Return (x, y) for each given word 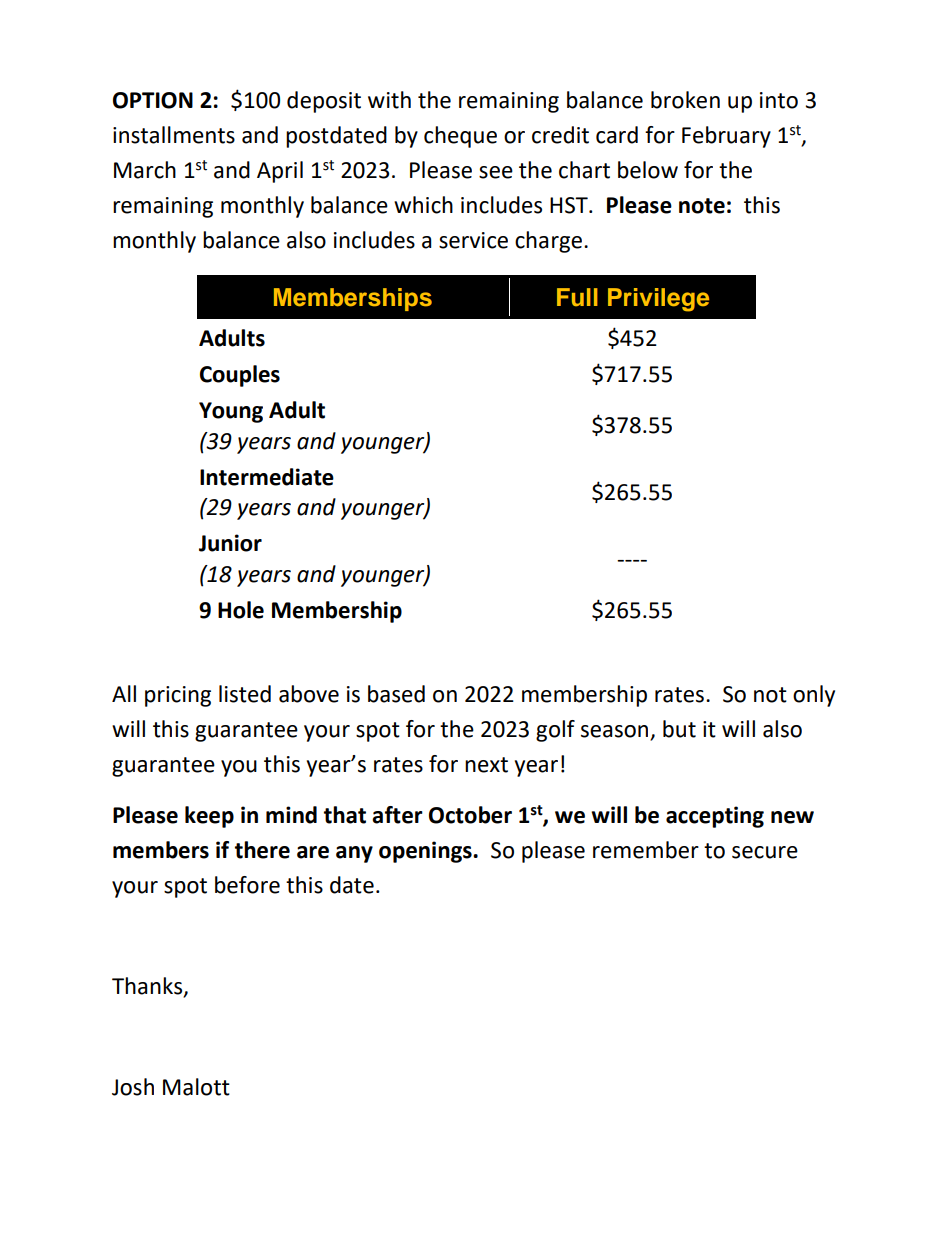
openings (426, 852)
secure (765, 852)
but (679, 729)
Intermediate (267, 477)
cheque (460, 137)
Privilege (658, 300)
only (814, 696)
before (247, 885)
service (473, 240)
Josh (133, 1087)
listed (245, 694)
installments (174, 135)
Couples (240, 376)
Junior (230, 543)
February (726, 137)
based (396, 694)
